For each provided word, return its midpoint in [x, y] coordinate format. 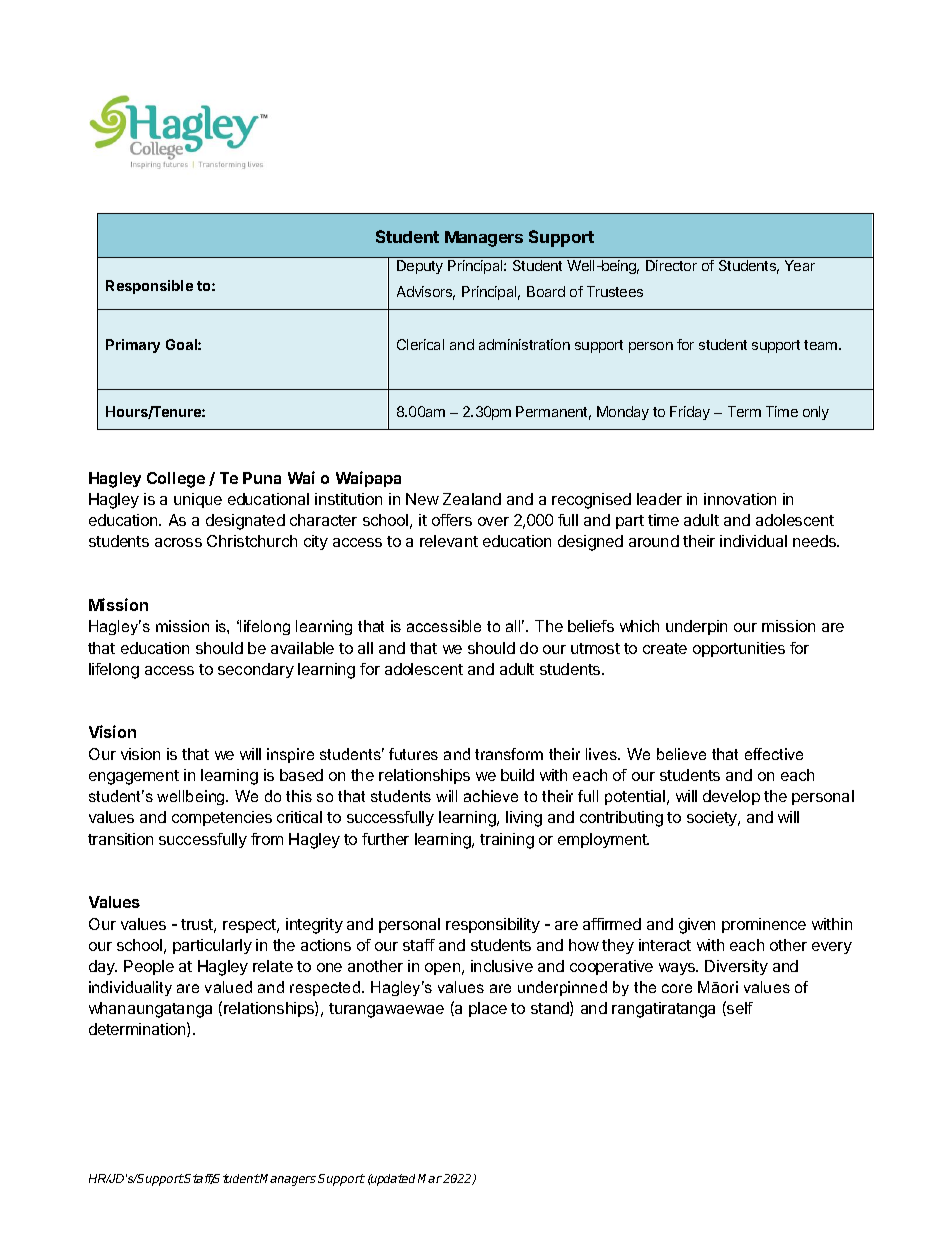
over [493, 521]
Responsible [149, 287]
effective [774, 754]
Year [800, 265]
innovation [740, 499]
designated [245, 522]
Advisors [426, 293]
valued [228, 987]
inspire [290, 755]
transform [509, 754]
